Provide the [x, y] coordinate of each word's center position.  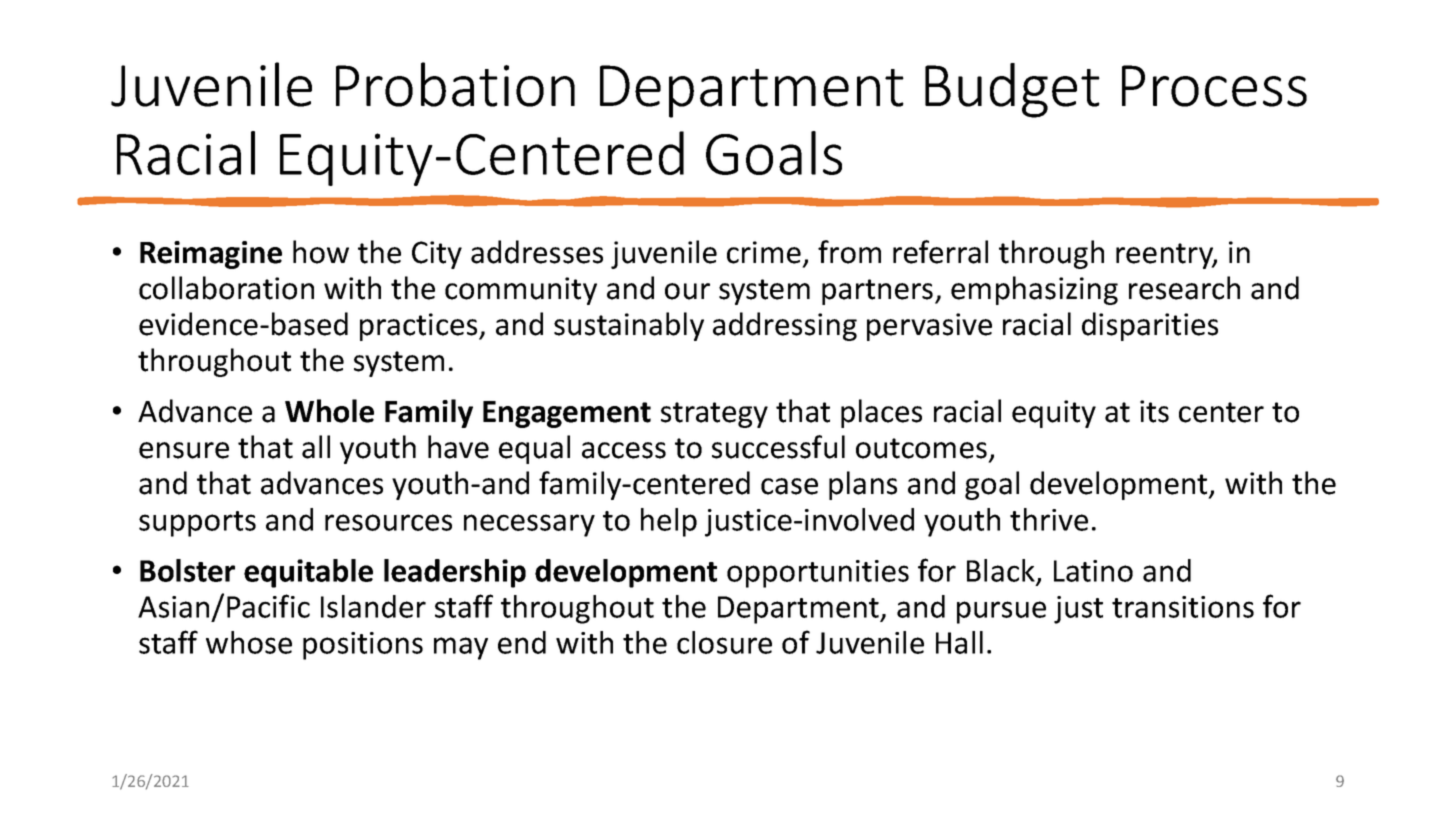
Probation [455, 84]
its [1154, 411]
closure [724, 642]
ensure [184, 450]
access [624, 450]
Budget [1012, 90]
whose [249, 642]
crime [764, 252]
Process [1214, 86]
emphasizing [1034, 290]
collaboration [226, 288]
